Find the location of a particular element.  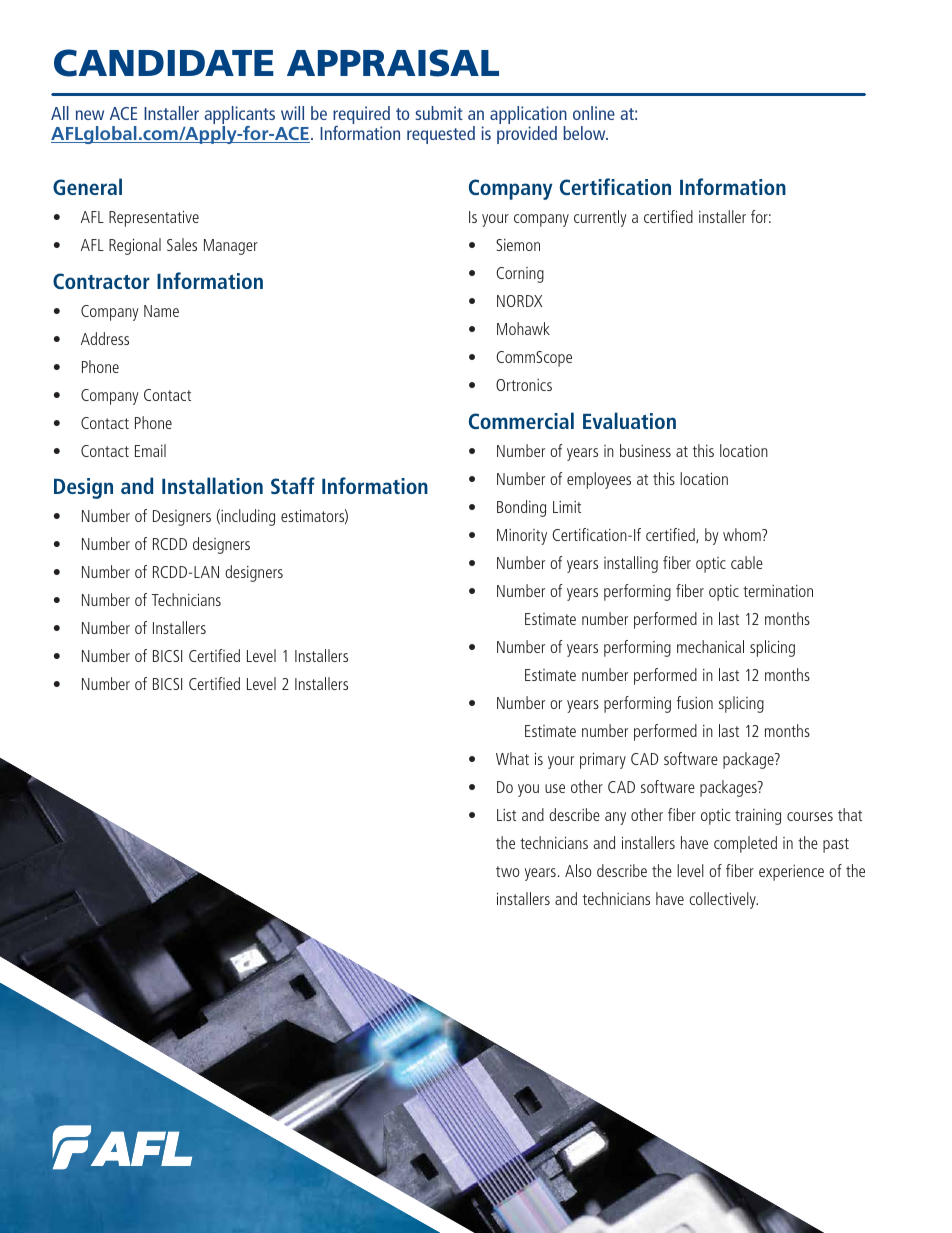

two is located at coordinates (507, 871).
